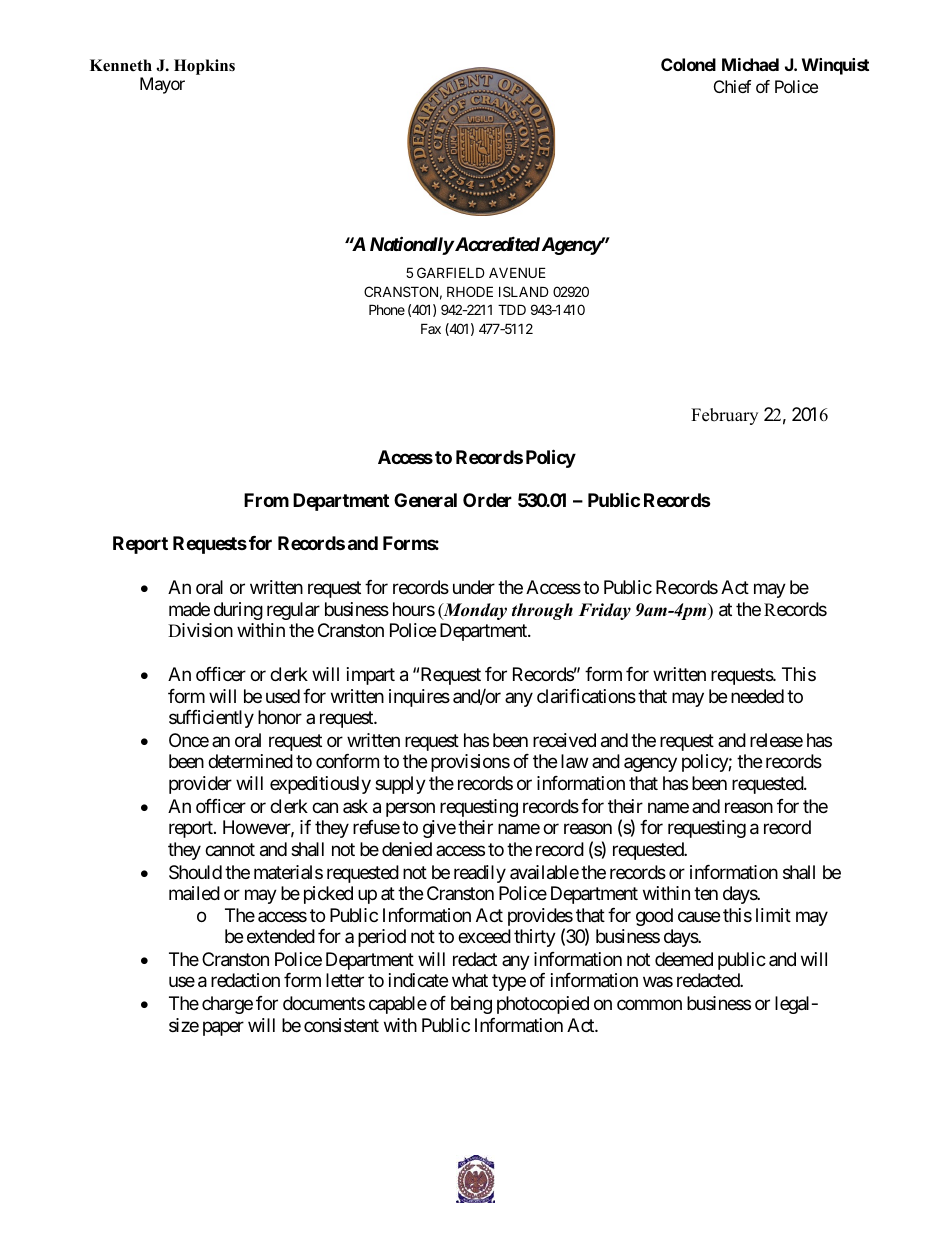 This document has height=1233, width=952. What do you see at coordinates (474, 587) in the document?
I see `under` at bounding box center [474, 587].
